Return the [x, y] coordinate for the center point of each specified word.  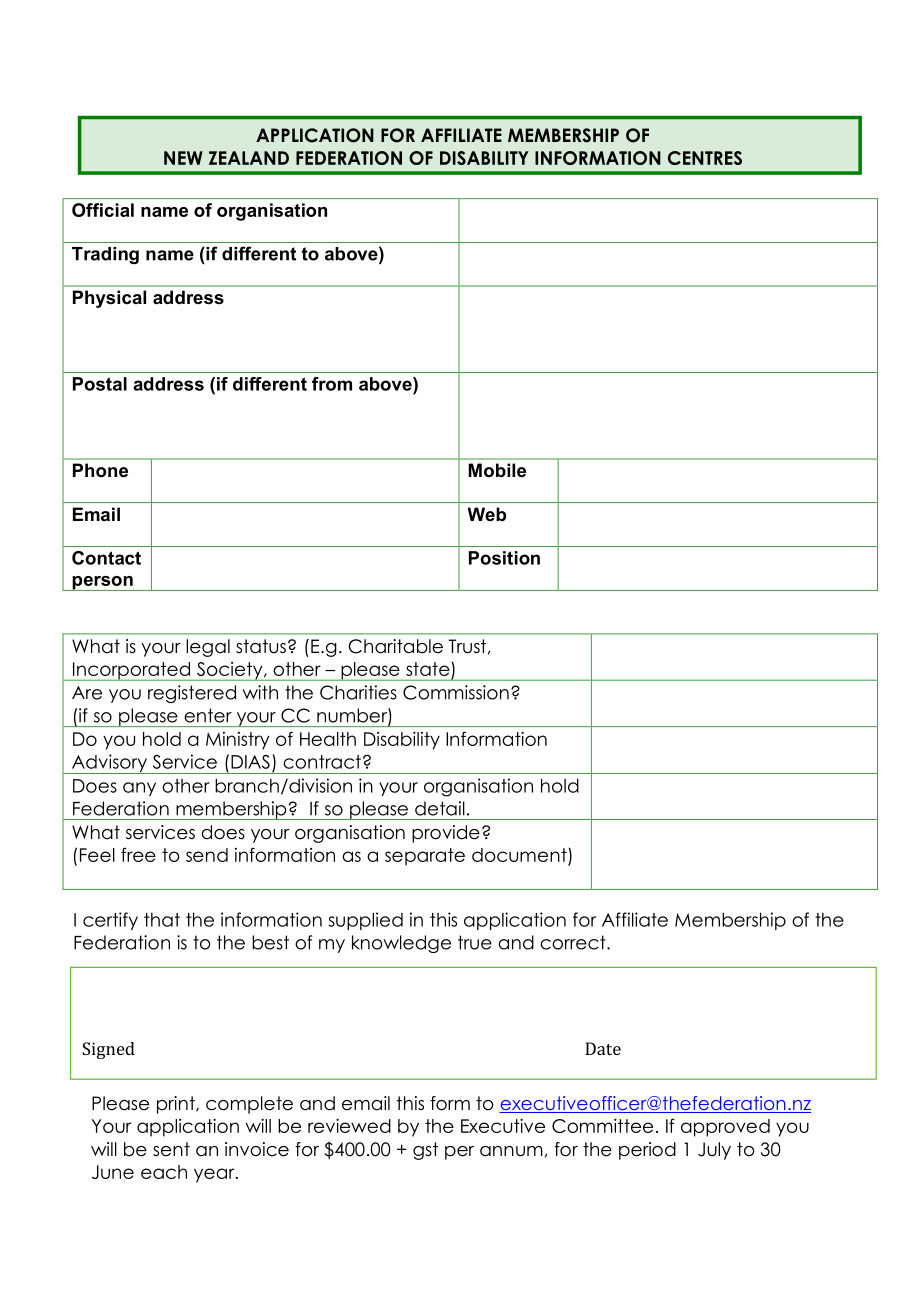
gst [425, 1151]
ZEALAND [249, 158]
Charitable [395, 646]
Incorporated [132, 671]
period [647, 1151]
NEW [183, 158]
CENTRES [705, 158]
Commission [456, 692]
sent [171, 1149]
